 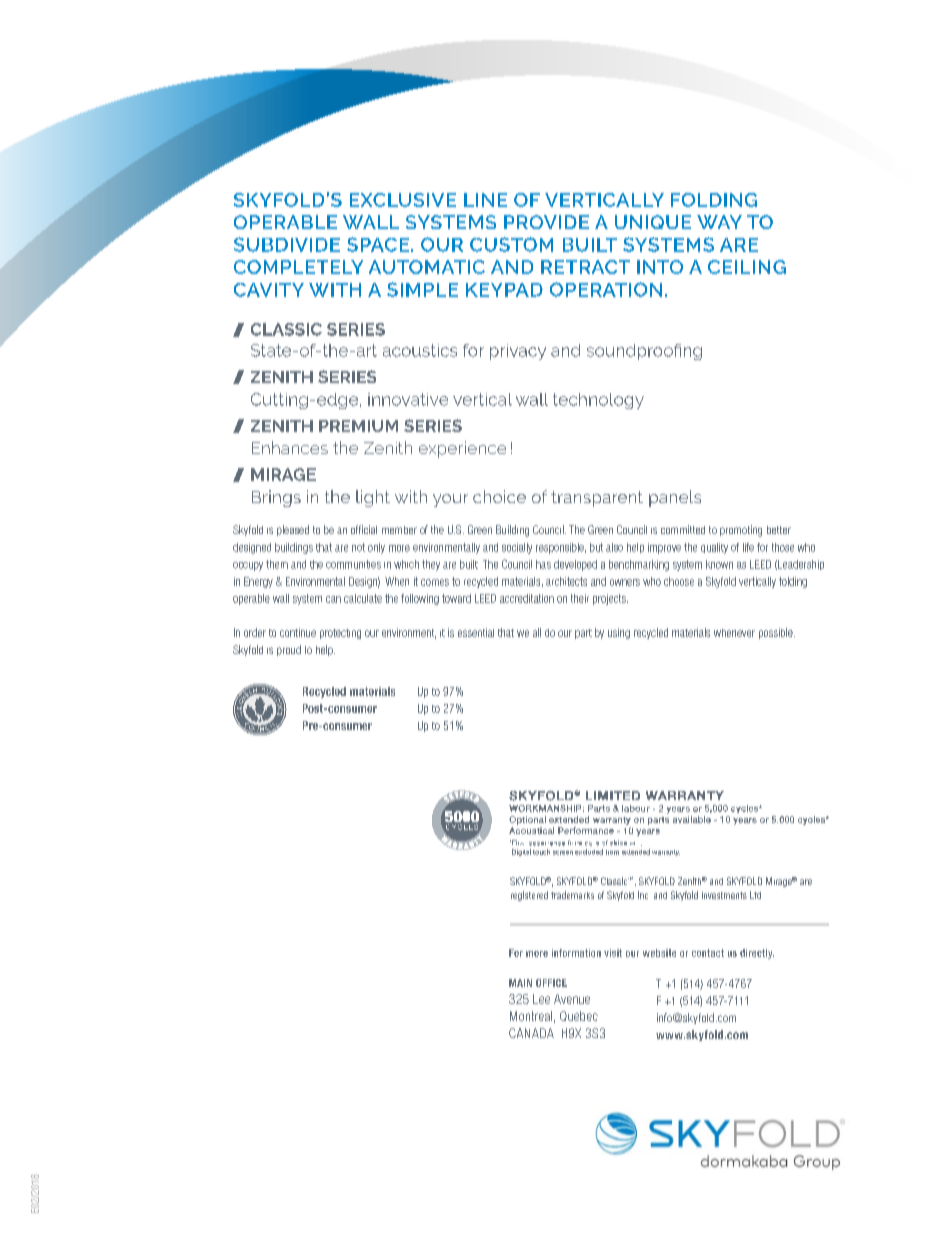 What do you see at coordinates (287, 244) in the screenshot?
I see `SUBDIVIDE` at bounding box center [287, 244].
